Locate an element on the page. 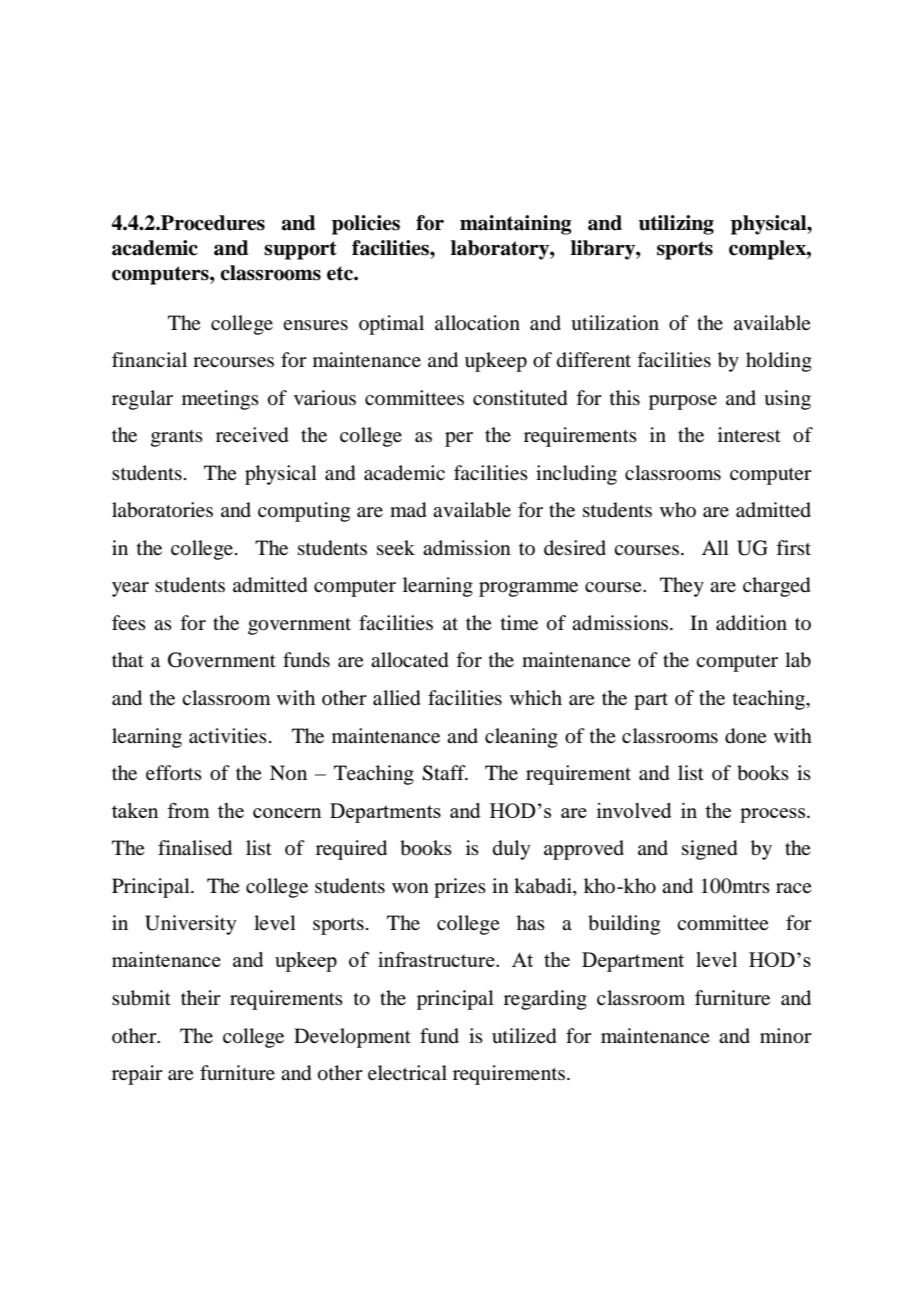  that is located at coordinates (128, 660).
